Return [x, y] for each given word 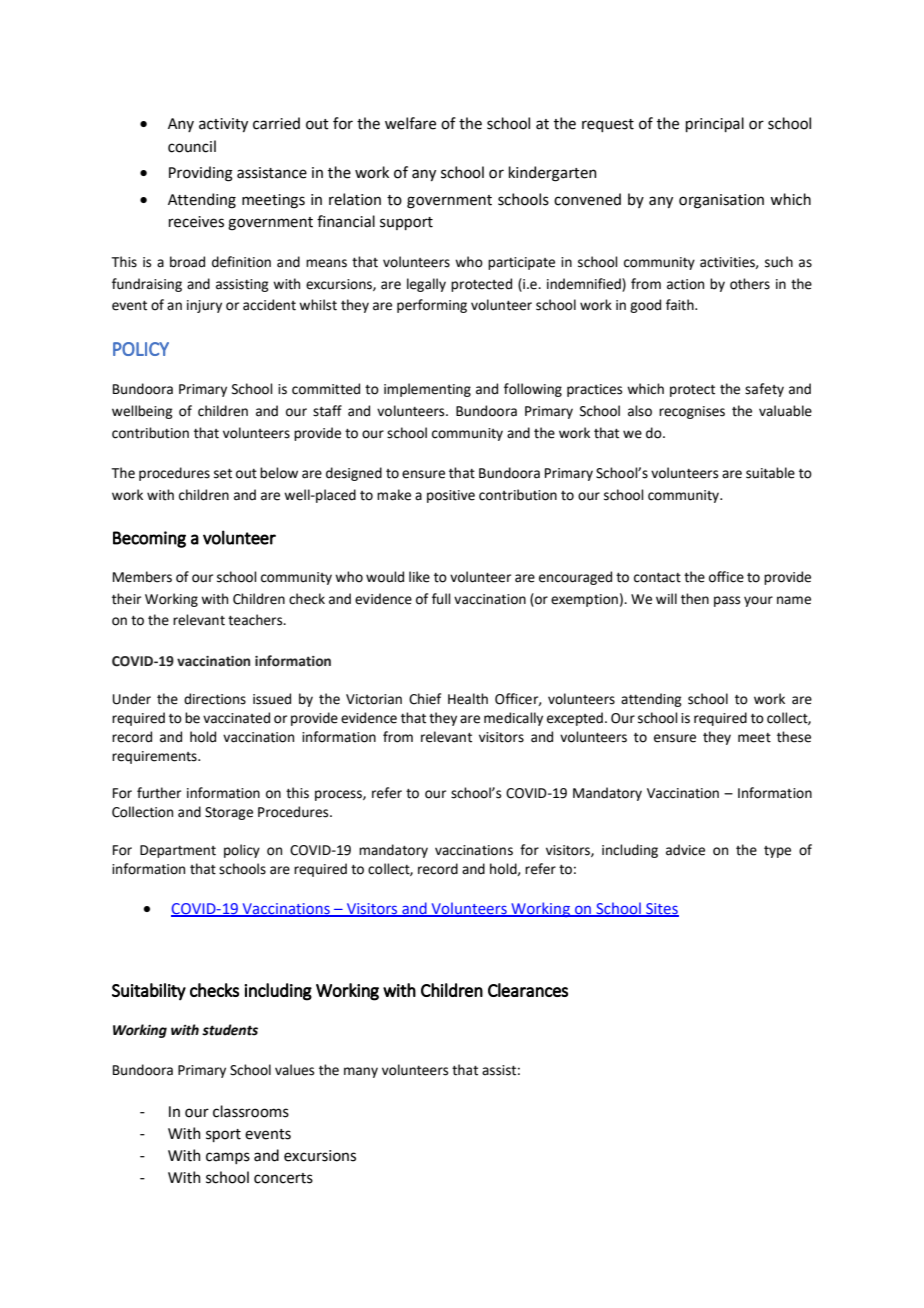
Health [468, 699]
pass [727, 601]
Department [178, 851]
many [361, 1072]
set [223, 474]
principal [715, 124]
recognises [692, 412]
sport [223, 1135]
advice [685, 850]
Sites [661, 909]
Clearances [528, 990]
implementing [427, 390]
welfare [410, 123]
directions [215, 699]
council [192, 146]
